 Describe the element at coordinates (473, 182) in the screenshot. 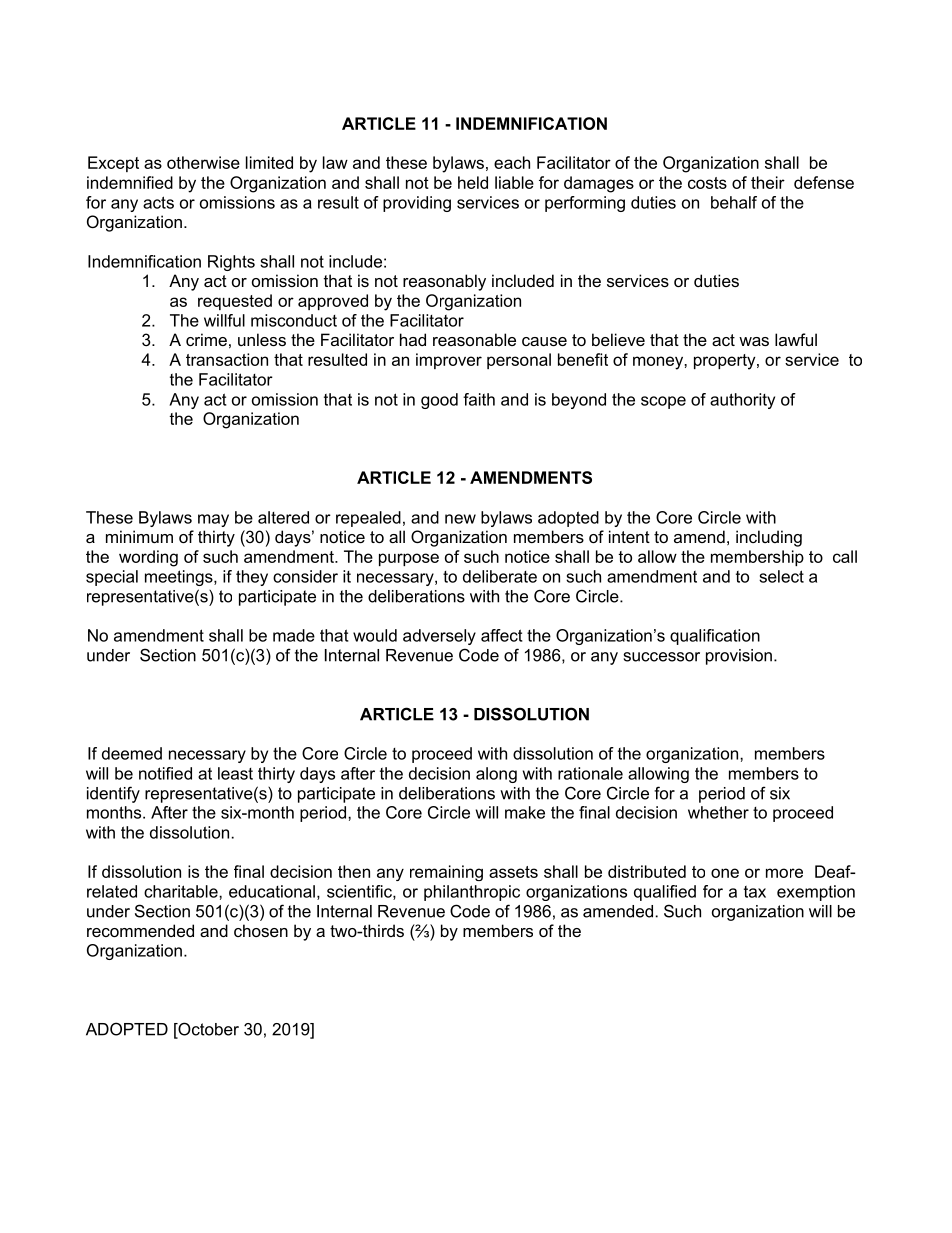

I see `held` at that location.
